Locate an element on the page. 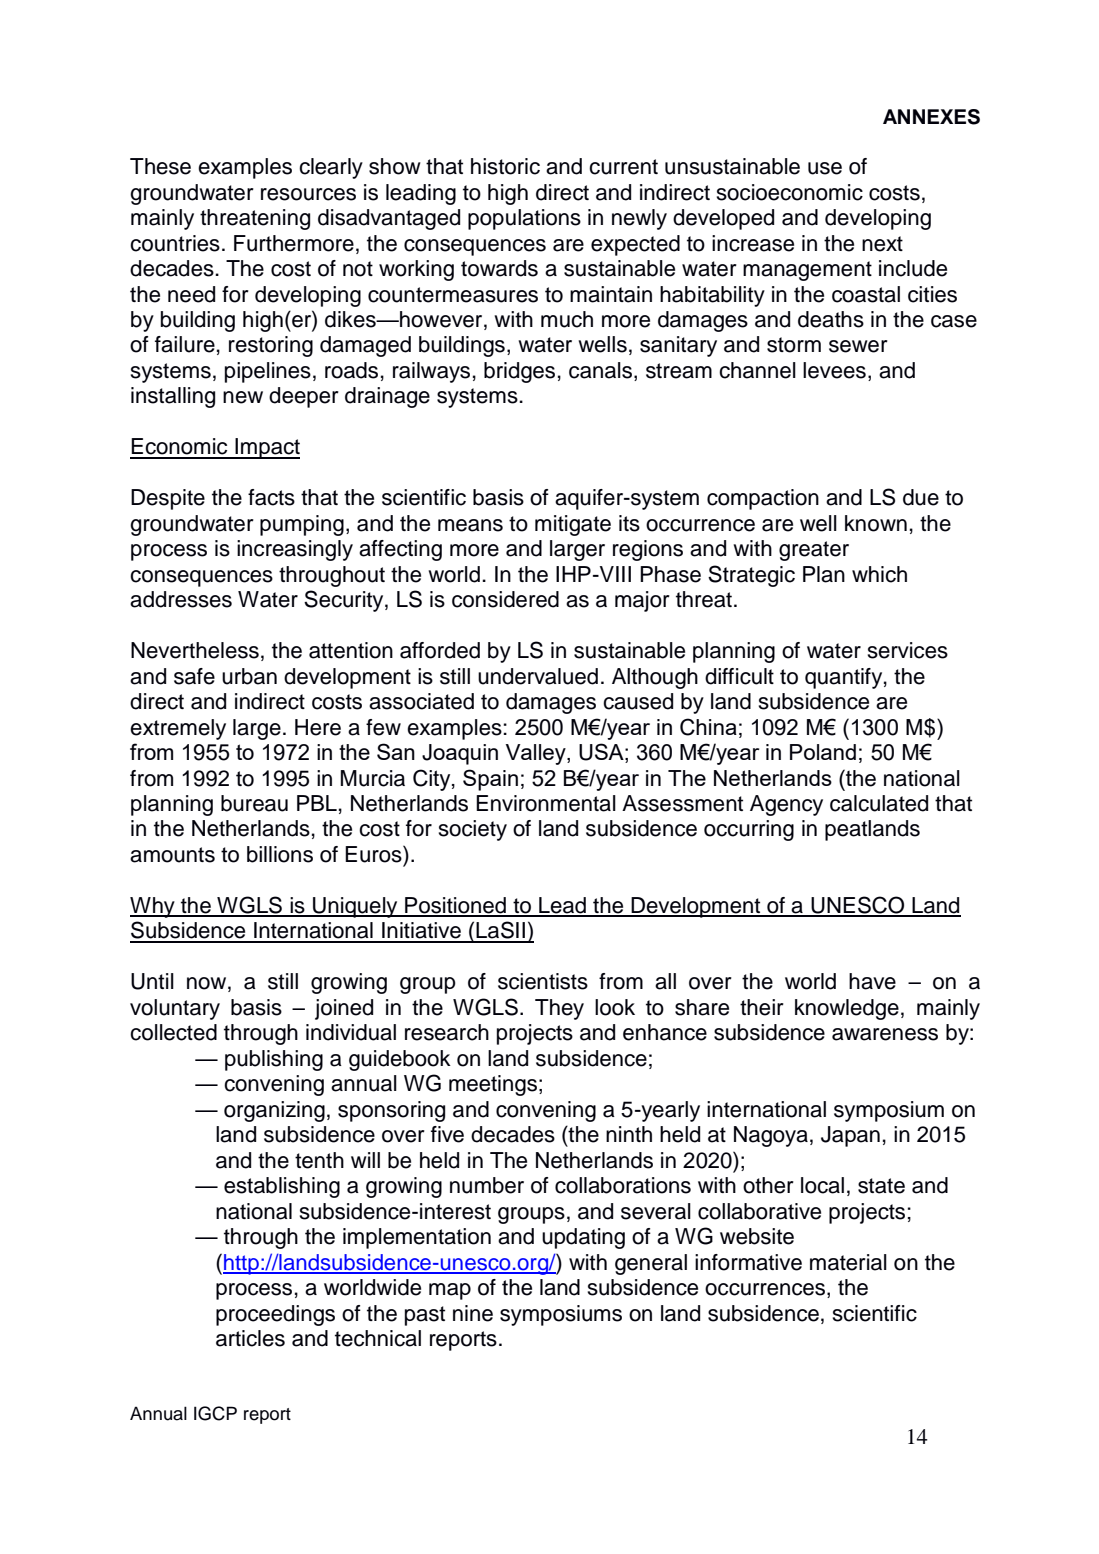  ANNEXES is located at coordinates (931, 117).
